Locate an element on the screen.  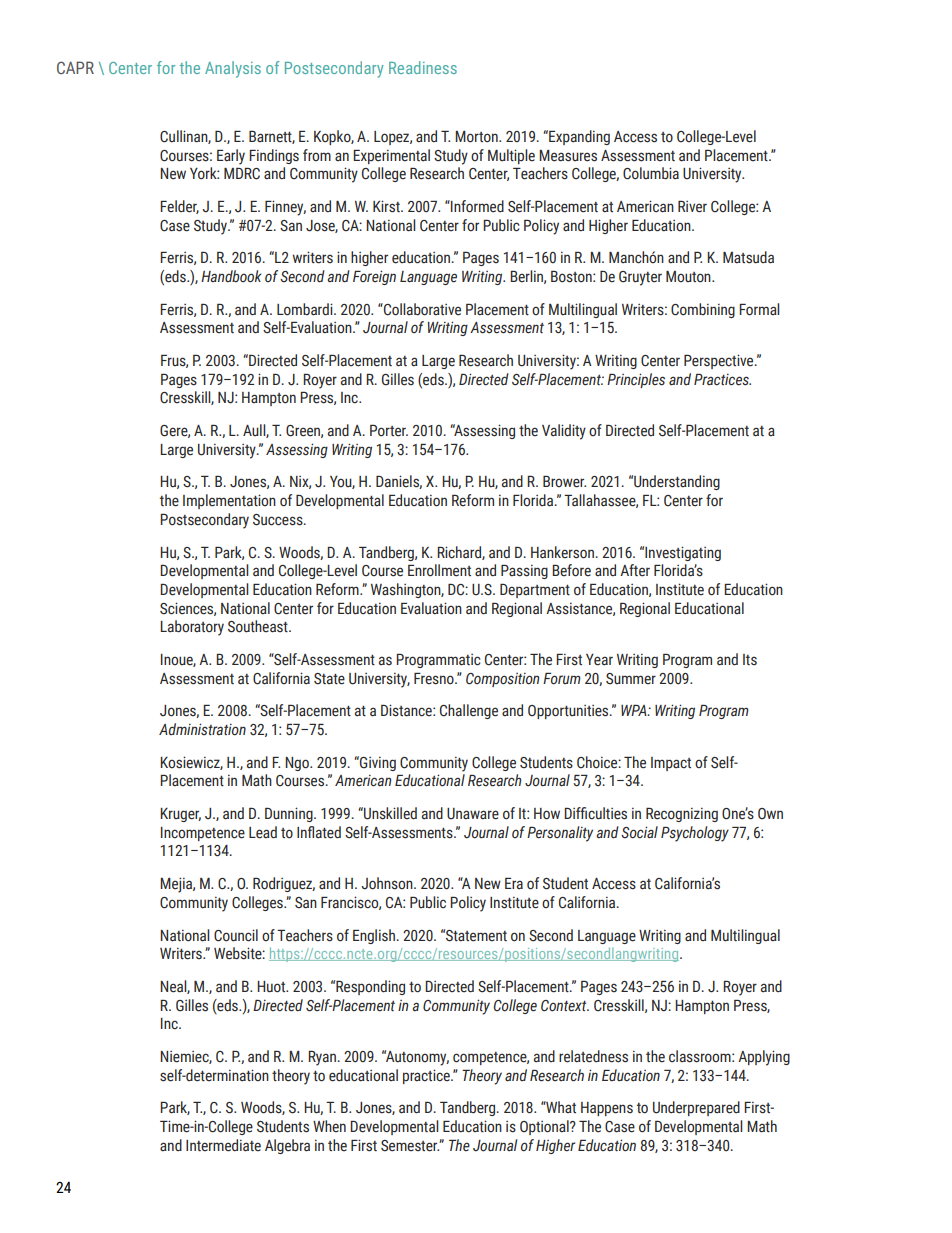
Intermediate is located at coordinates (223, 1145).
